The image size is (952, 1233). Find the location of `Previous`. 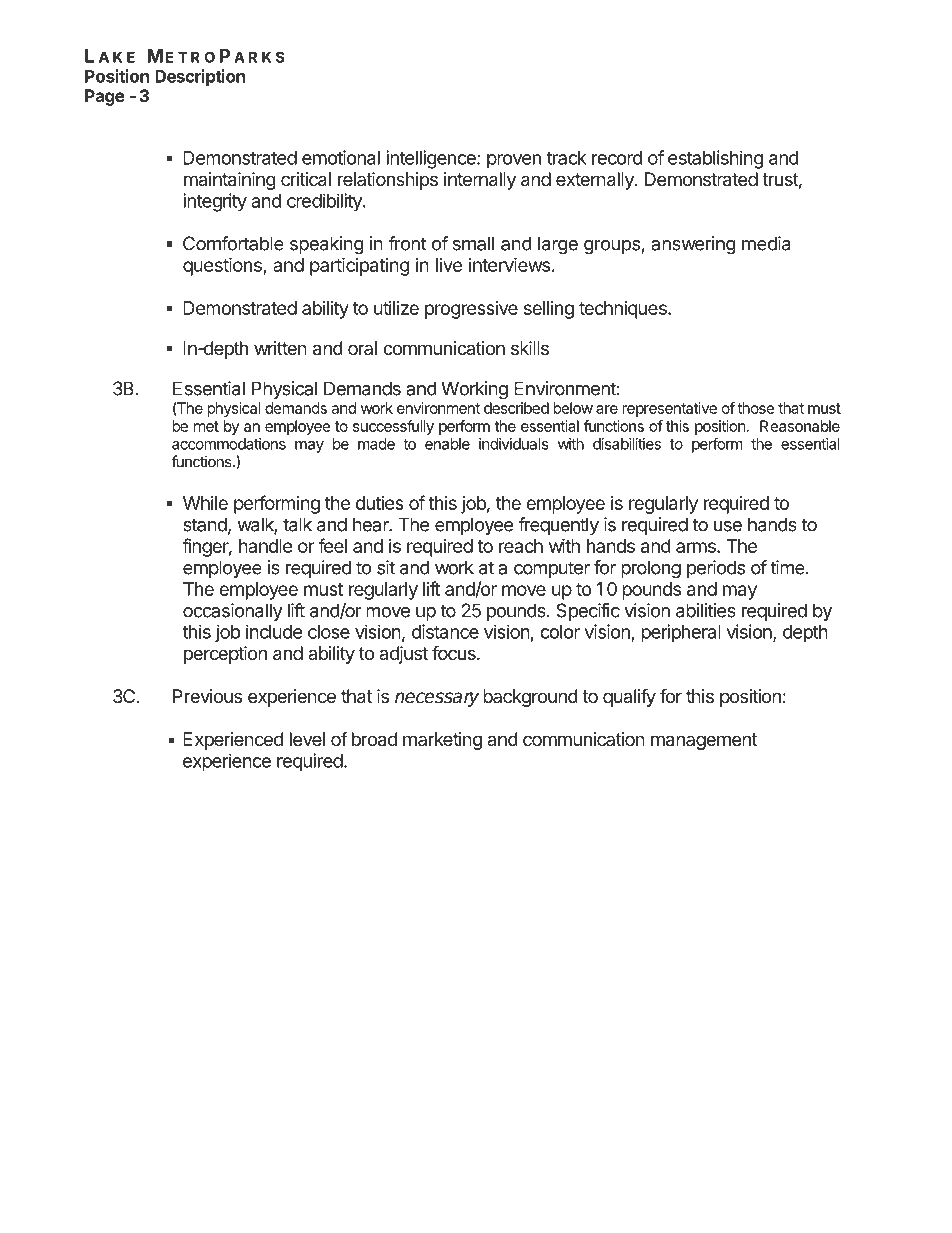

Previous is located at coordinates (207, 696).
